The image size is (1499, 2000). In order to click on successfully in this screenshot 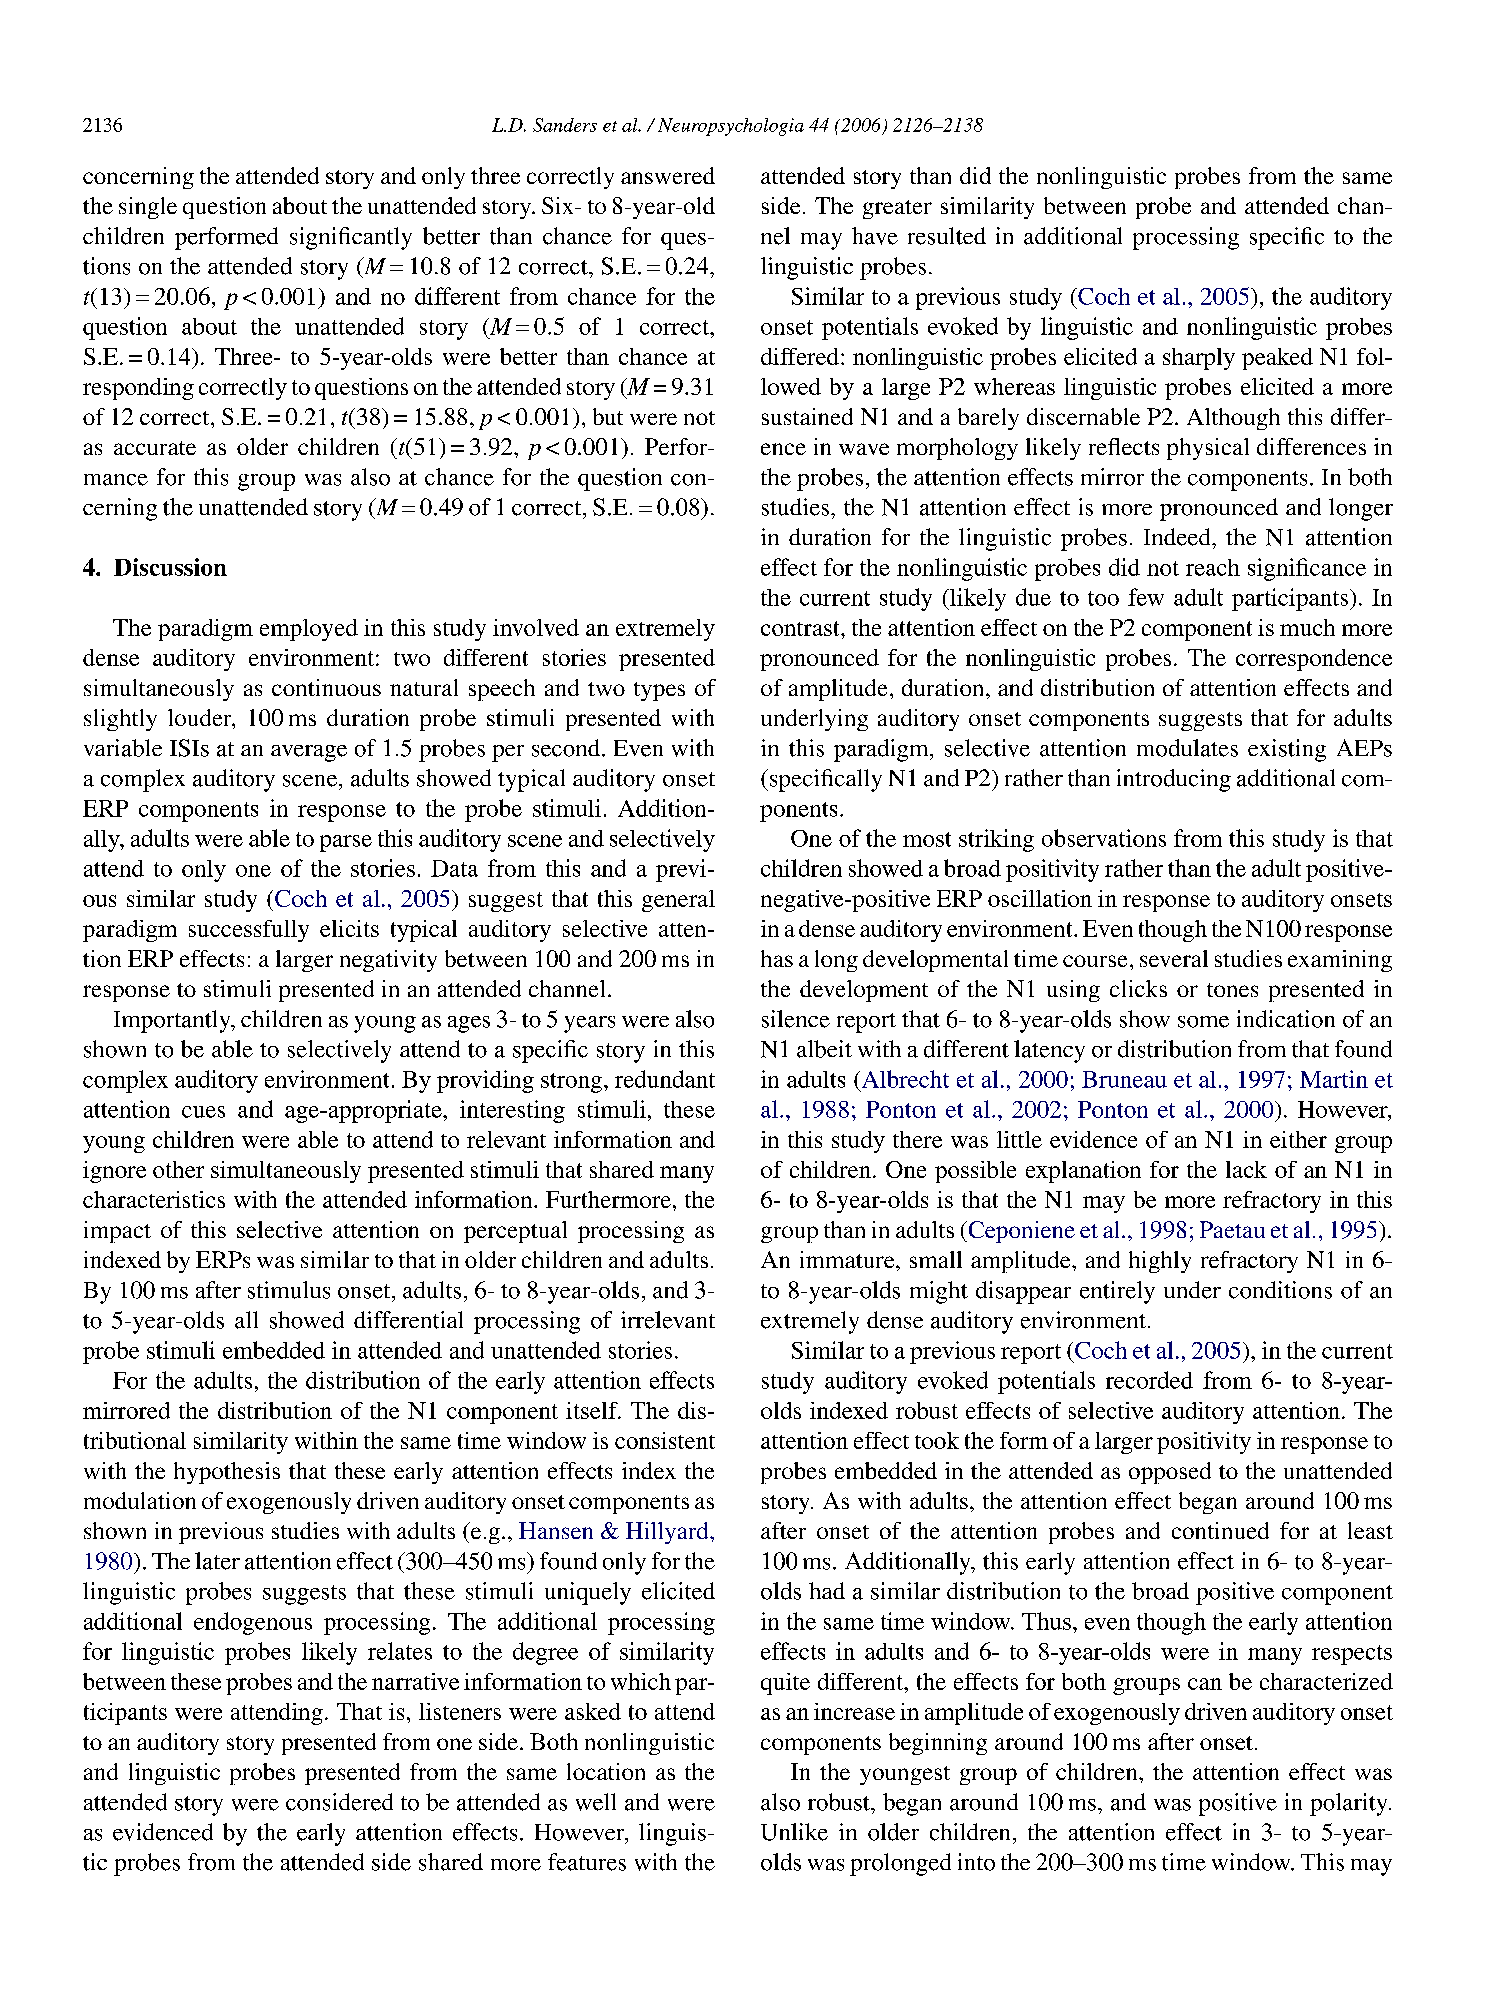, I will do `click(249, 931)`.
